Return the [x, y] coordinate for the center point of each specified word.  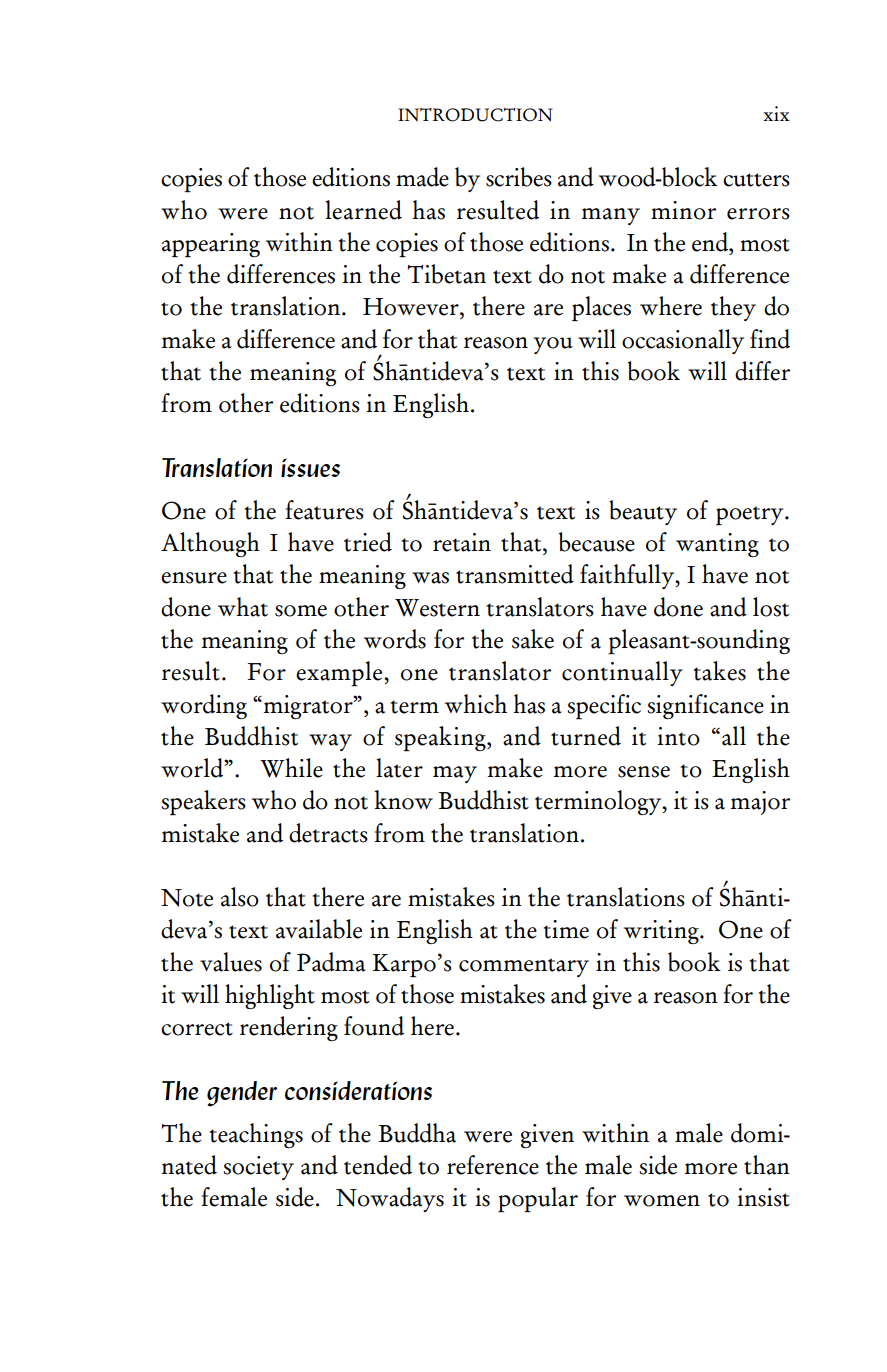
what [243, 607]
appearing [211, 245]
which [476, 704]
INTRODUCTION [475, 115]
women [662, 1201]
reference [493, 1165]
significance [705, 706]
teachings [256, 1135]
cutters [756, 180]
